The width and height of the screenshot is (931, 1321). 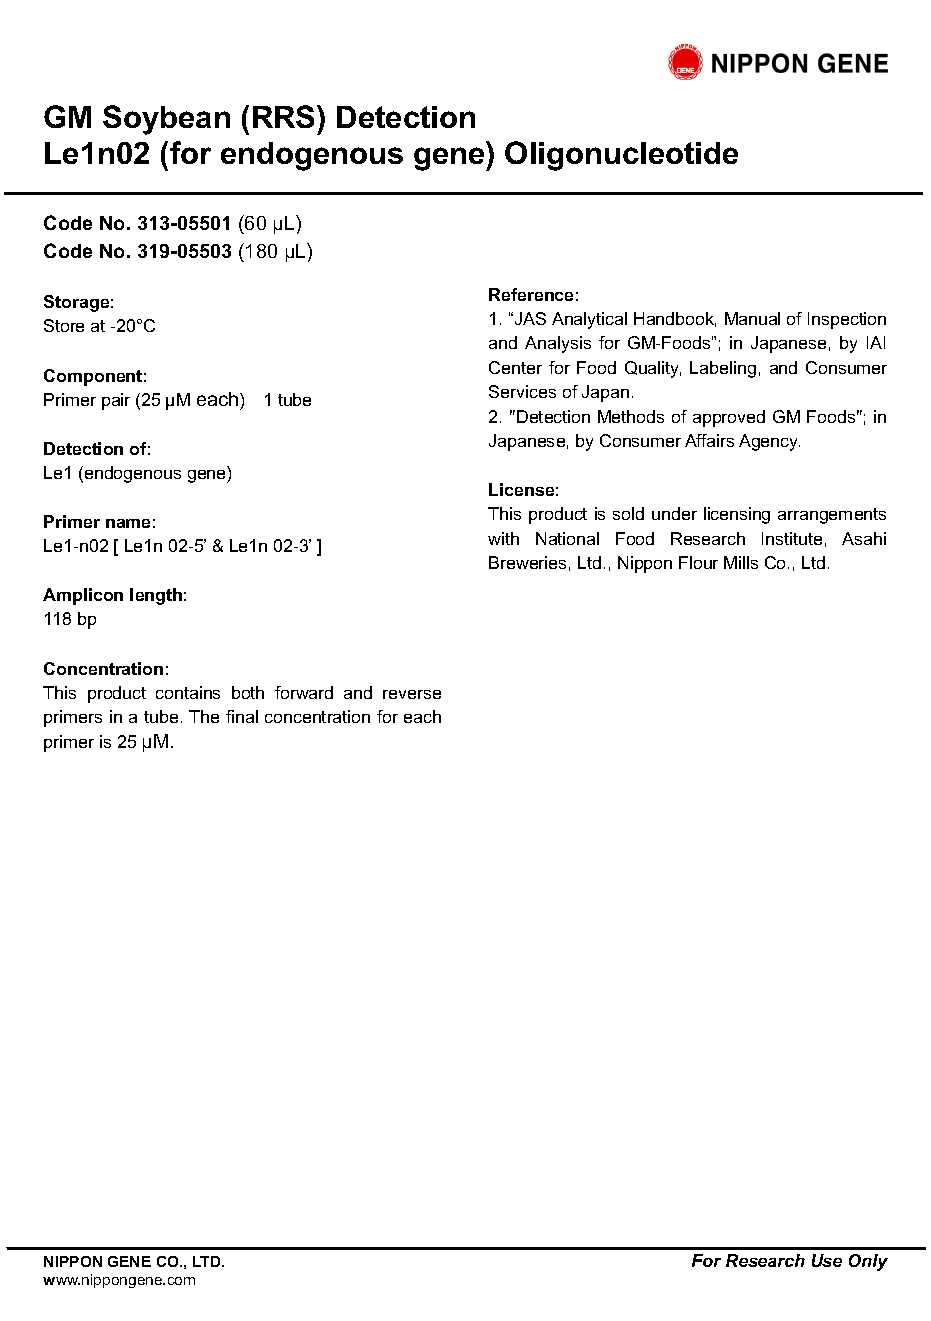 What do you see at coordinates (285, 116) in the screenshot?
I see `RRS` at bounding box center [285, 116].
